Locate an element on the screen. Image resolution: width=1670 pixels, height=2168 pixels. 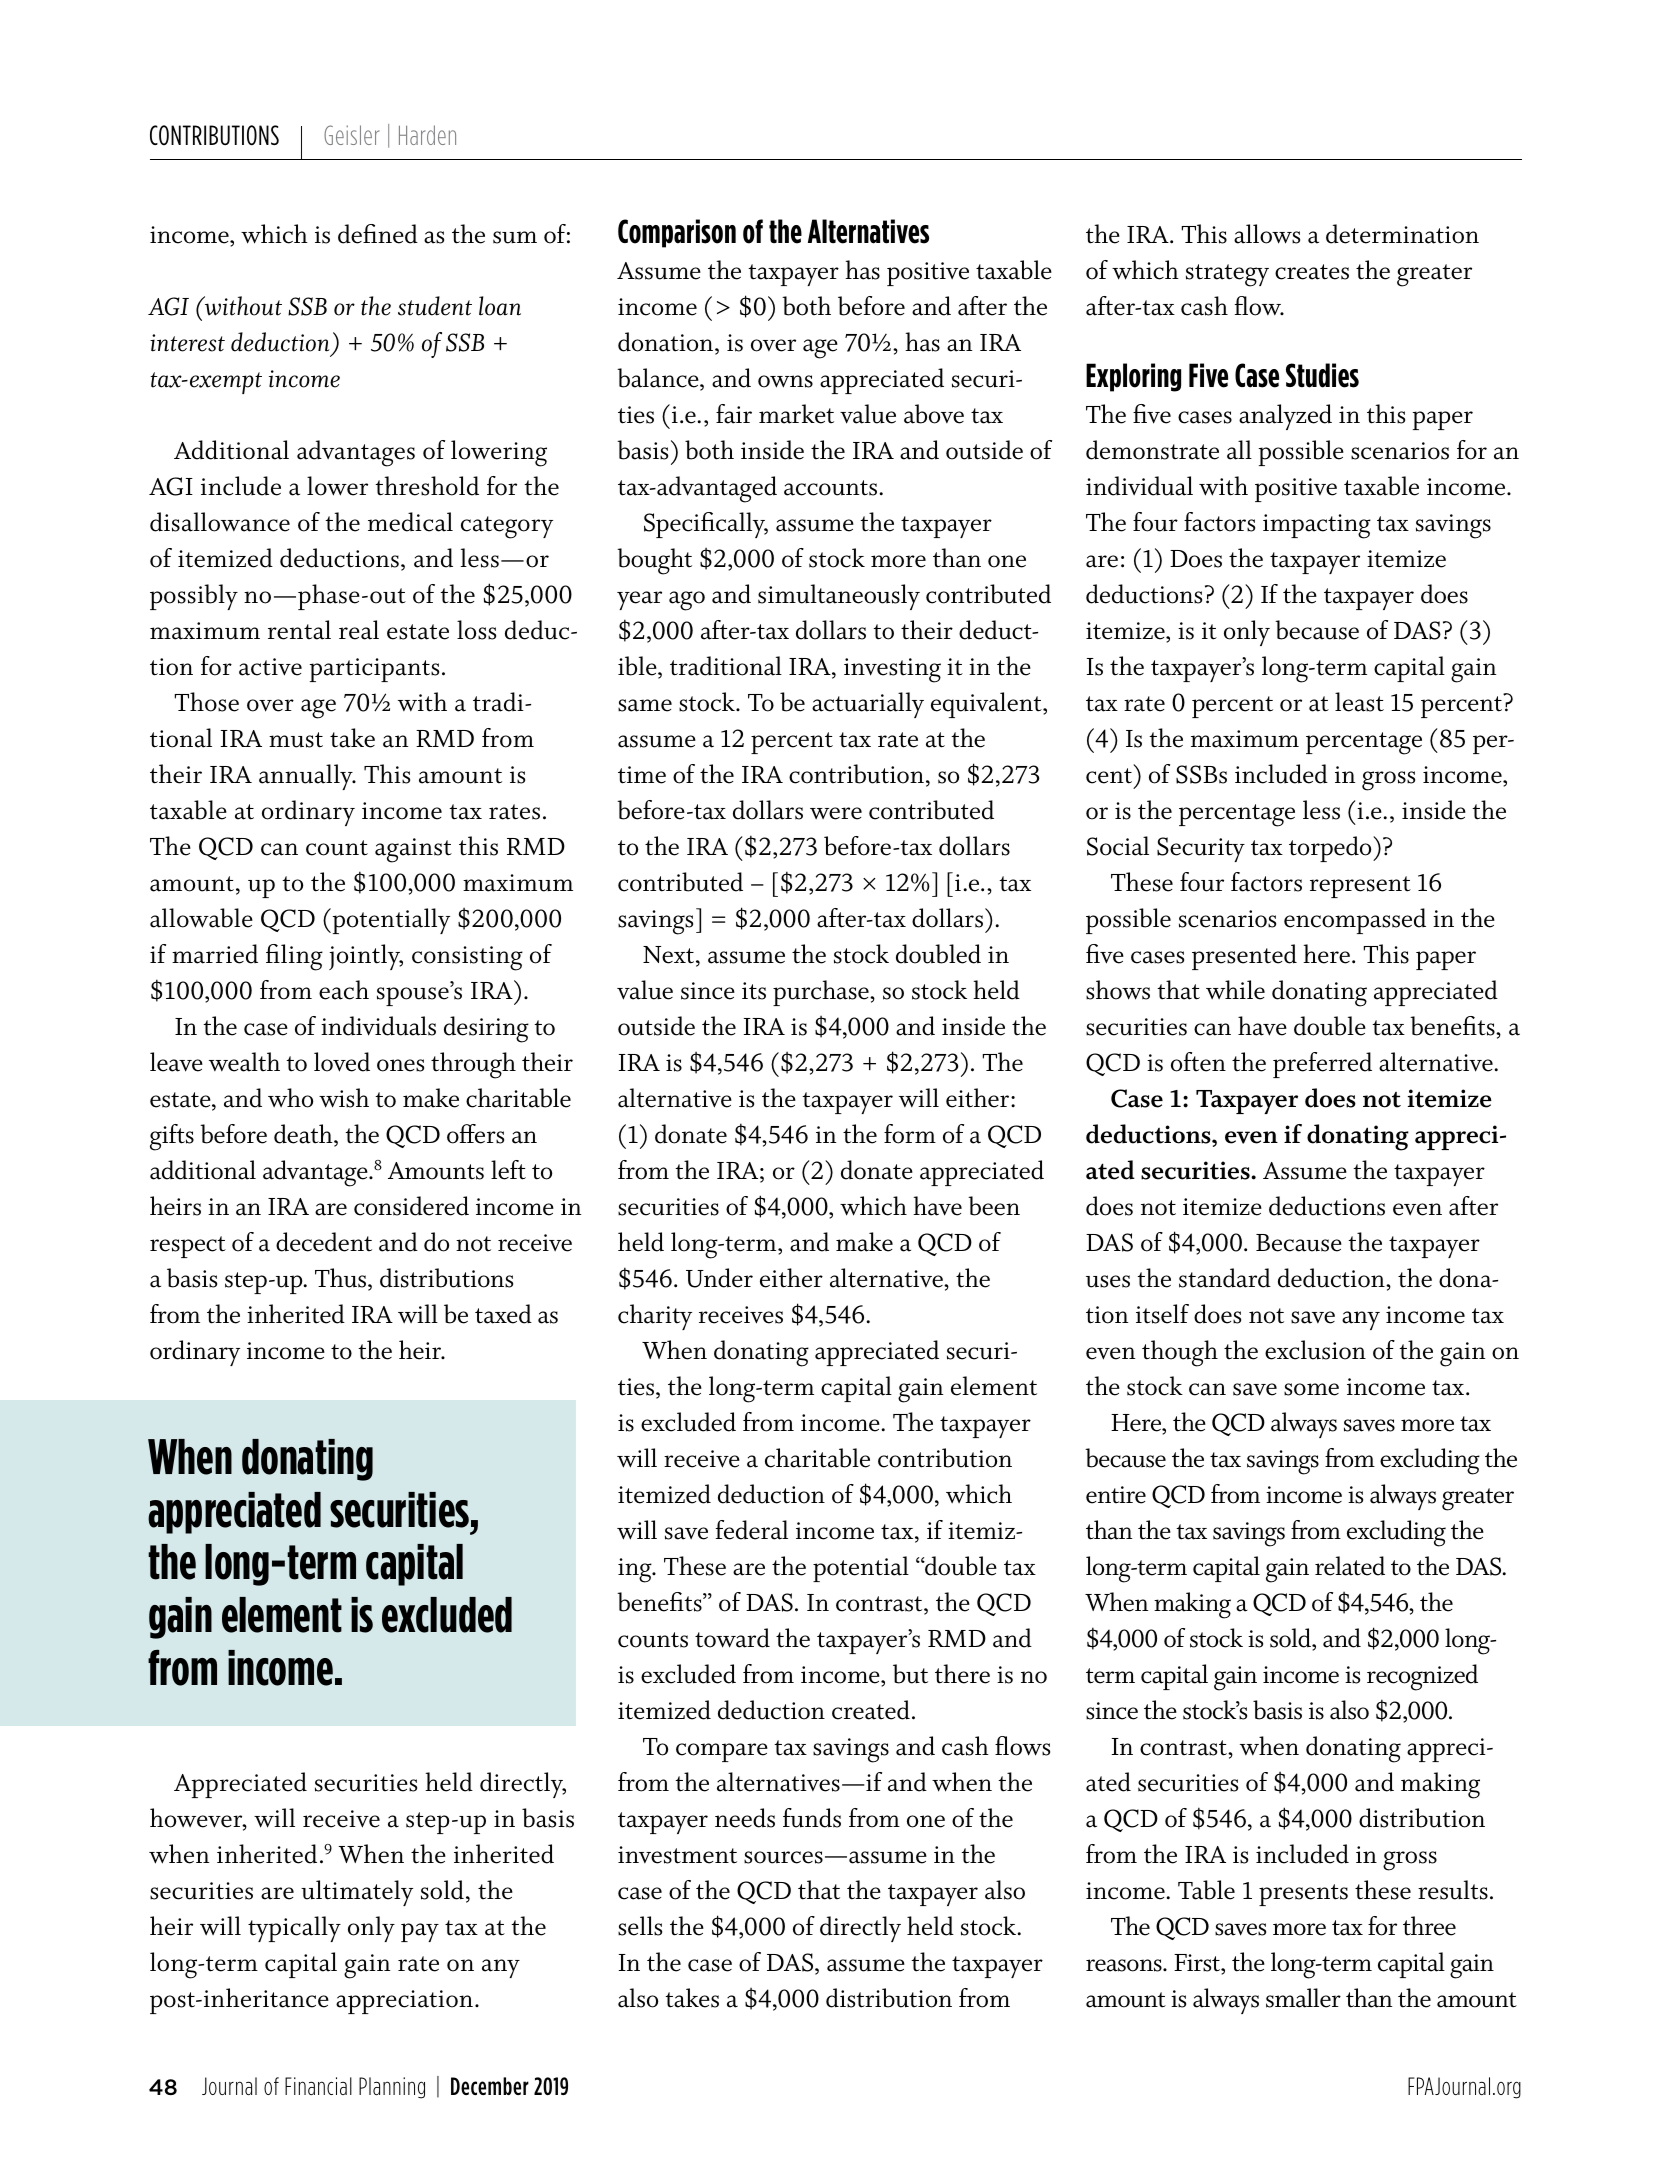
taxed is located at coordinates (503, 1314).
